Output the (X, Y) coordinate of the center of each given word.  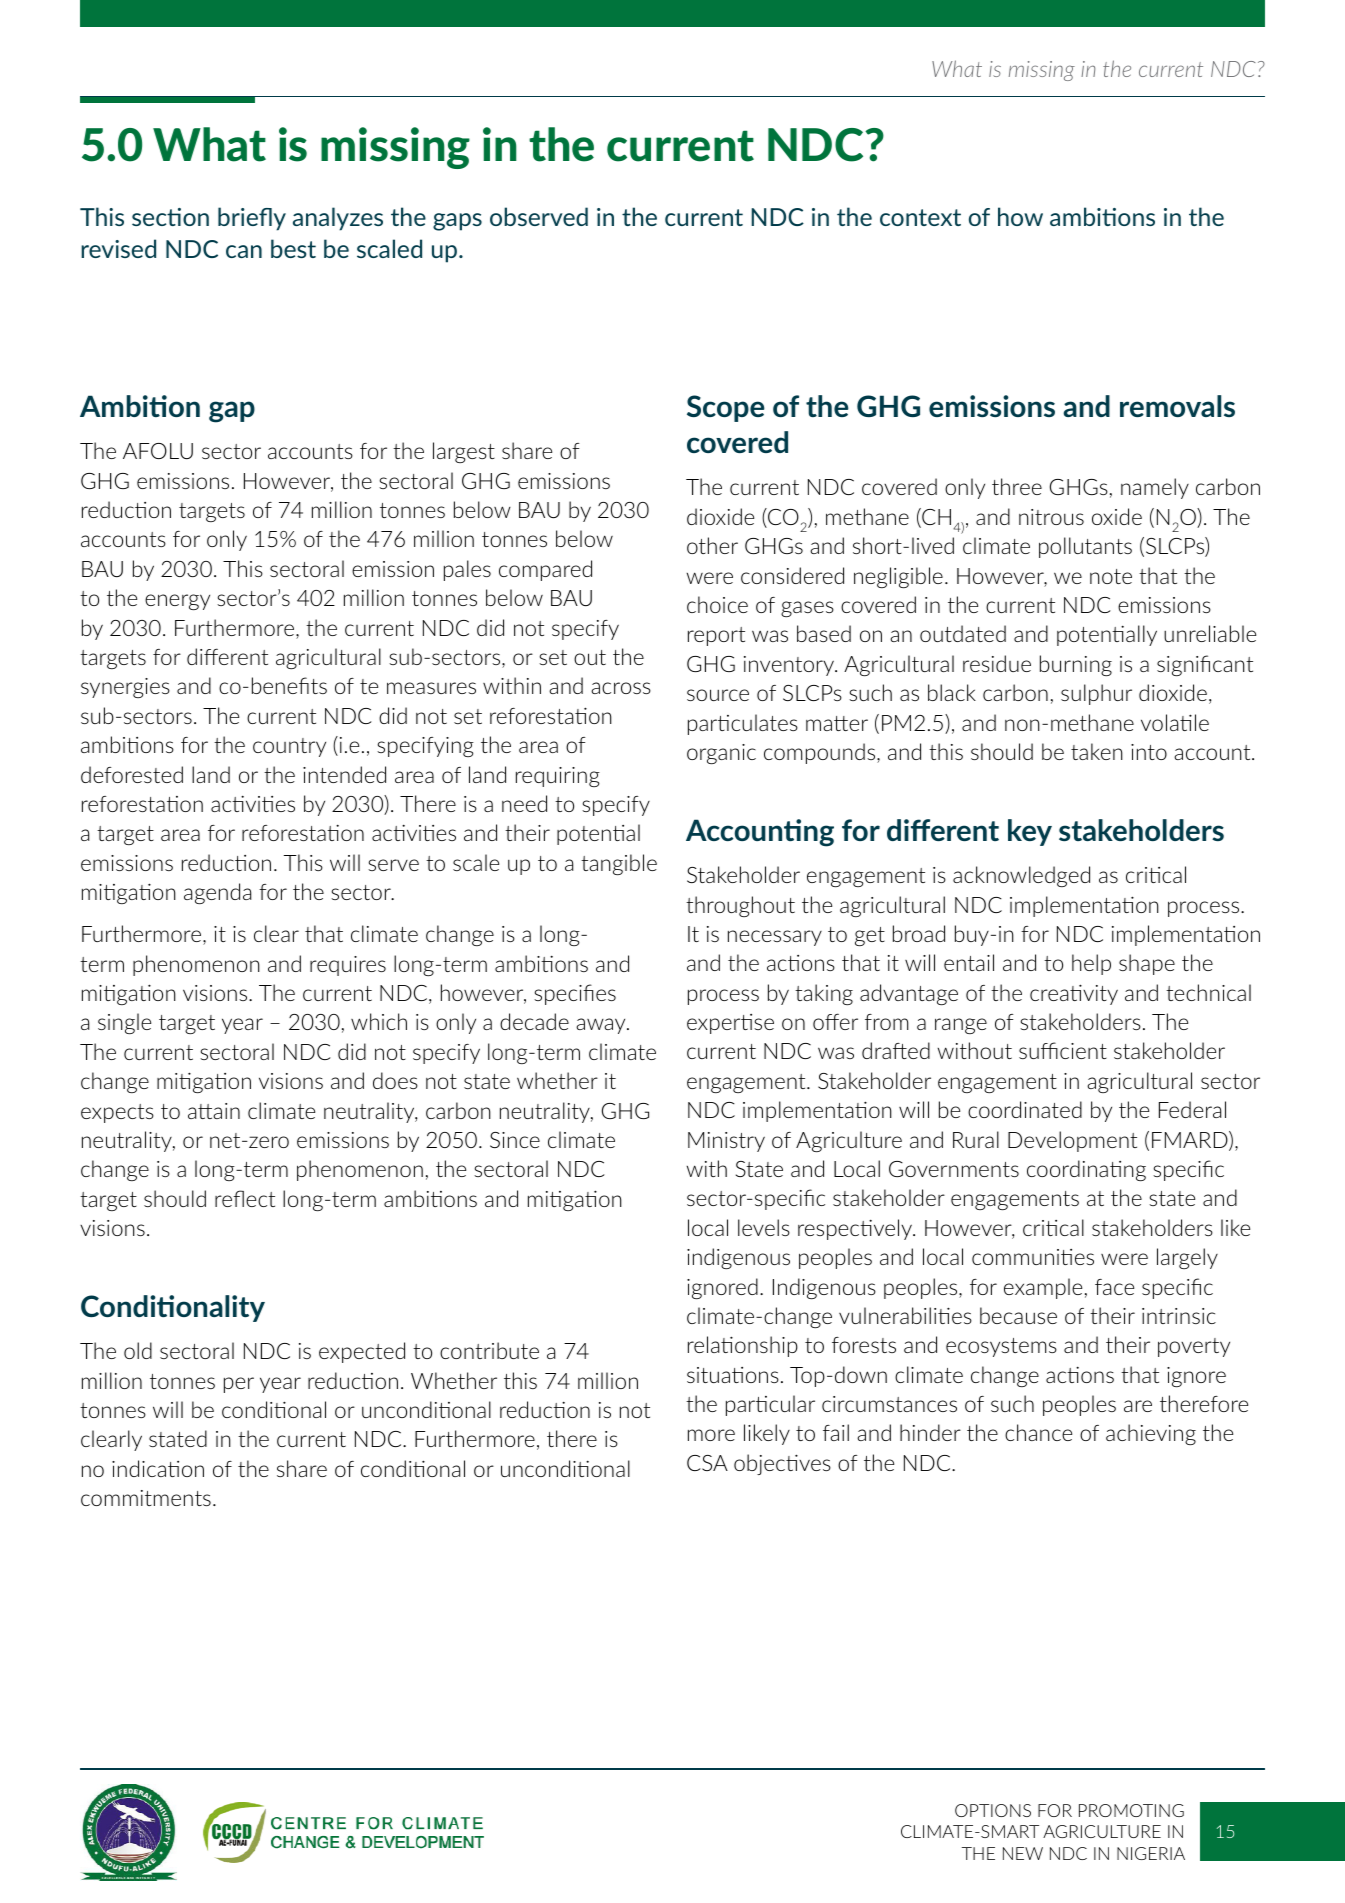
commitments (146, 1498)
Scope (726, 408)
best (293, 248)
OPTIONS (993, 1810)
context (920, 217)
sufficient (1063, 1050)
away (602, 1026)
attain (214, 1111)
